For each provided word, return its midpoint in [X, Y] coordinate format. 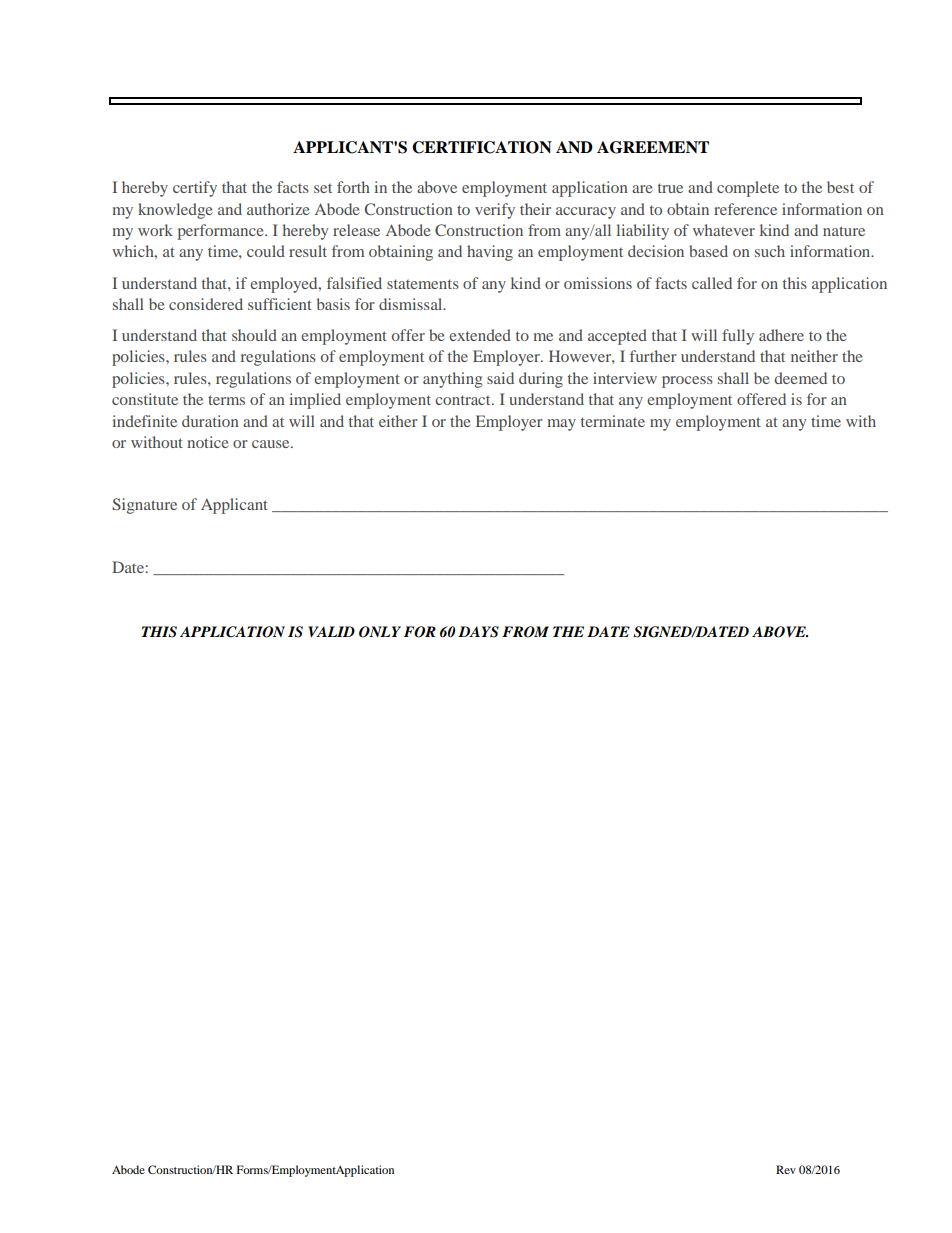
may [561, 425]
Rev [786, 1169]
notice [208, 442]
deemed [801, 378]
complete [748, 189]
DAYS [478, 632]
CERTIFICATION [482, 147]
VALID [331, 631]
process [687, 382]
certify [195, 189]
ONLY [380, 632]
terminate [613, 421]
